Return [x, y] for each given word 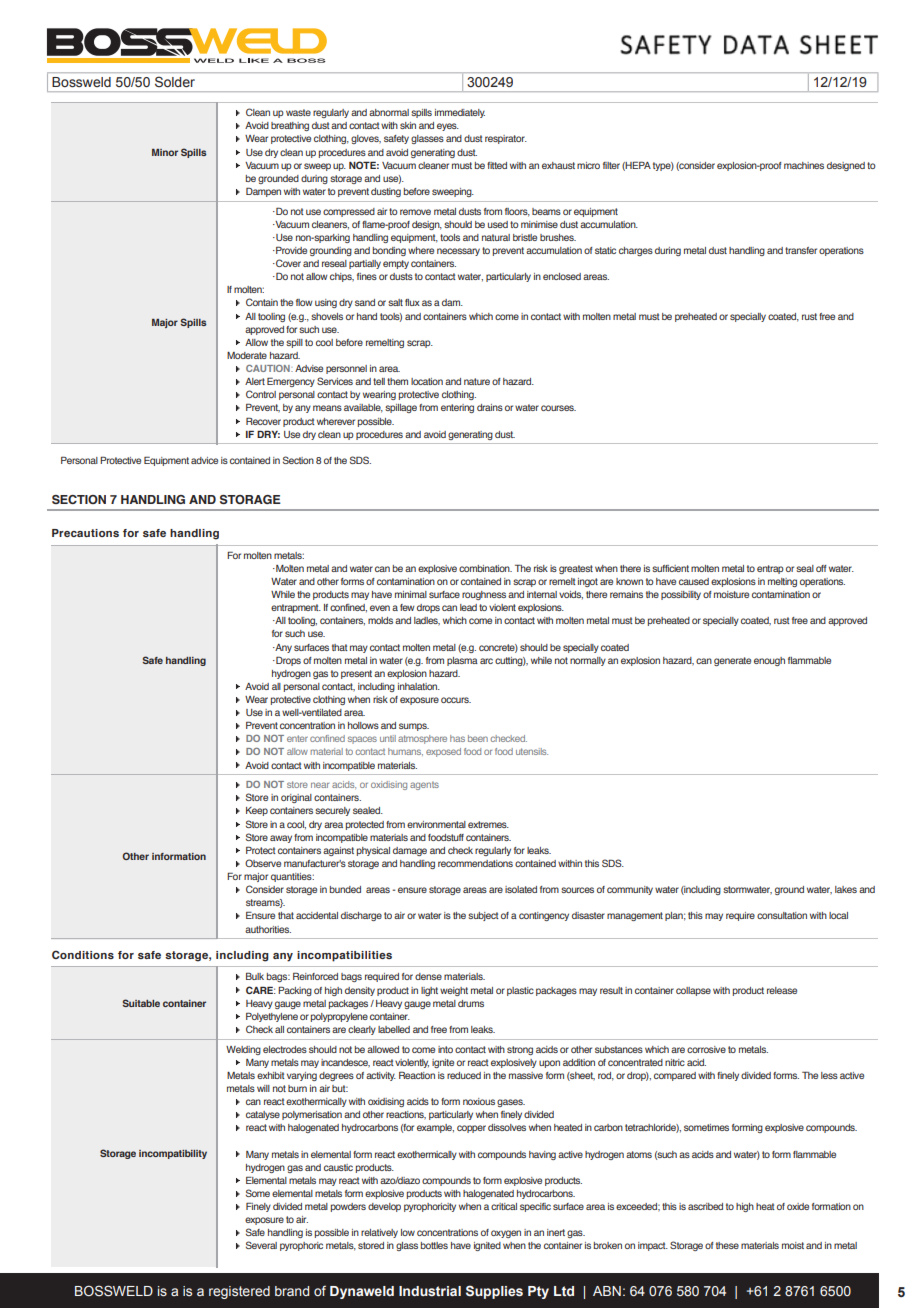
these [727, 1245]
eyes [448, 127]
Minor [165, 152]
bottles [434, 1245]
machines [804, 165]
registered [239, 1292]
